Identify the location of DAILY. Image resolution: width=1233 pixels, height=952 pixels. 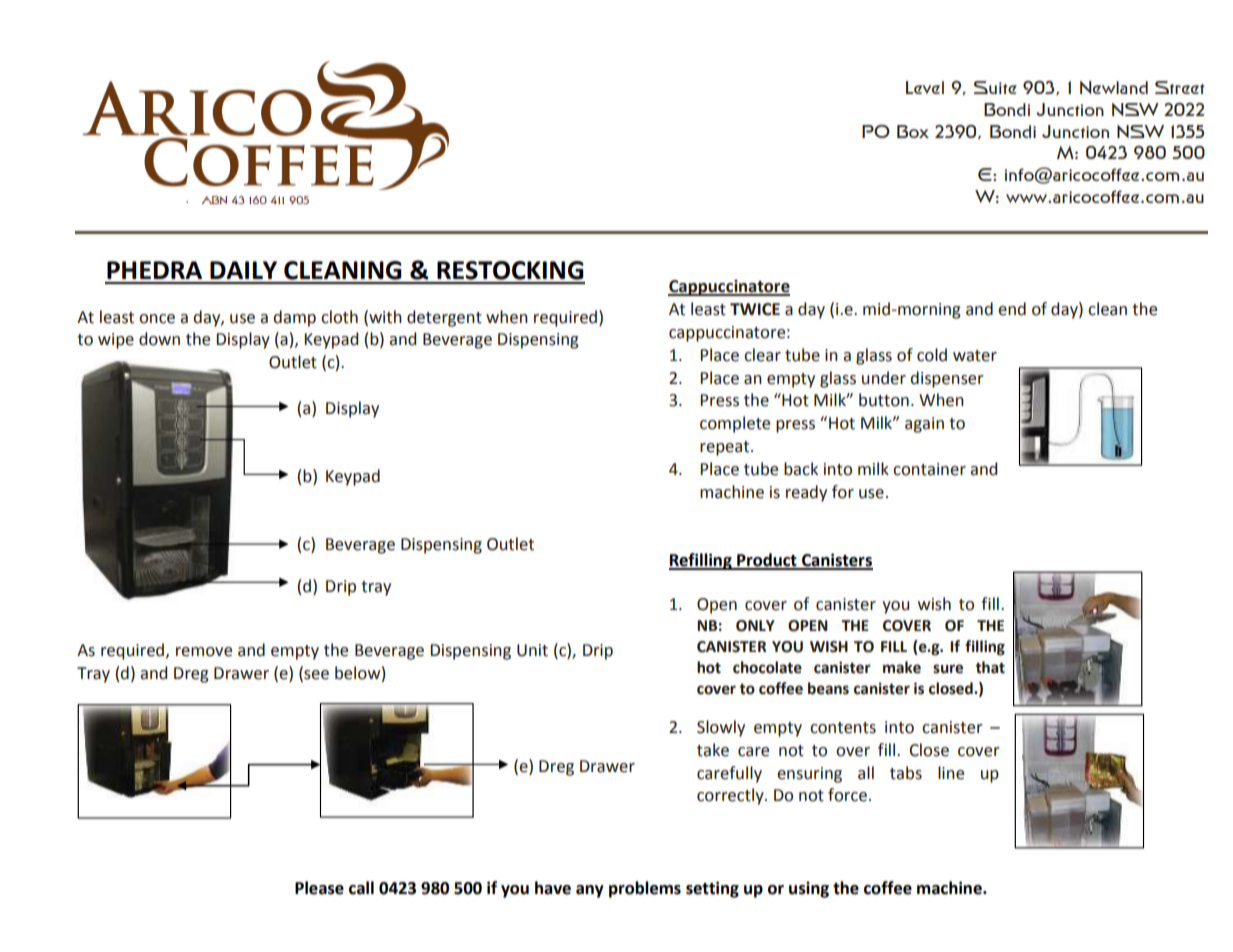
(243, 270).
